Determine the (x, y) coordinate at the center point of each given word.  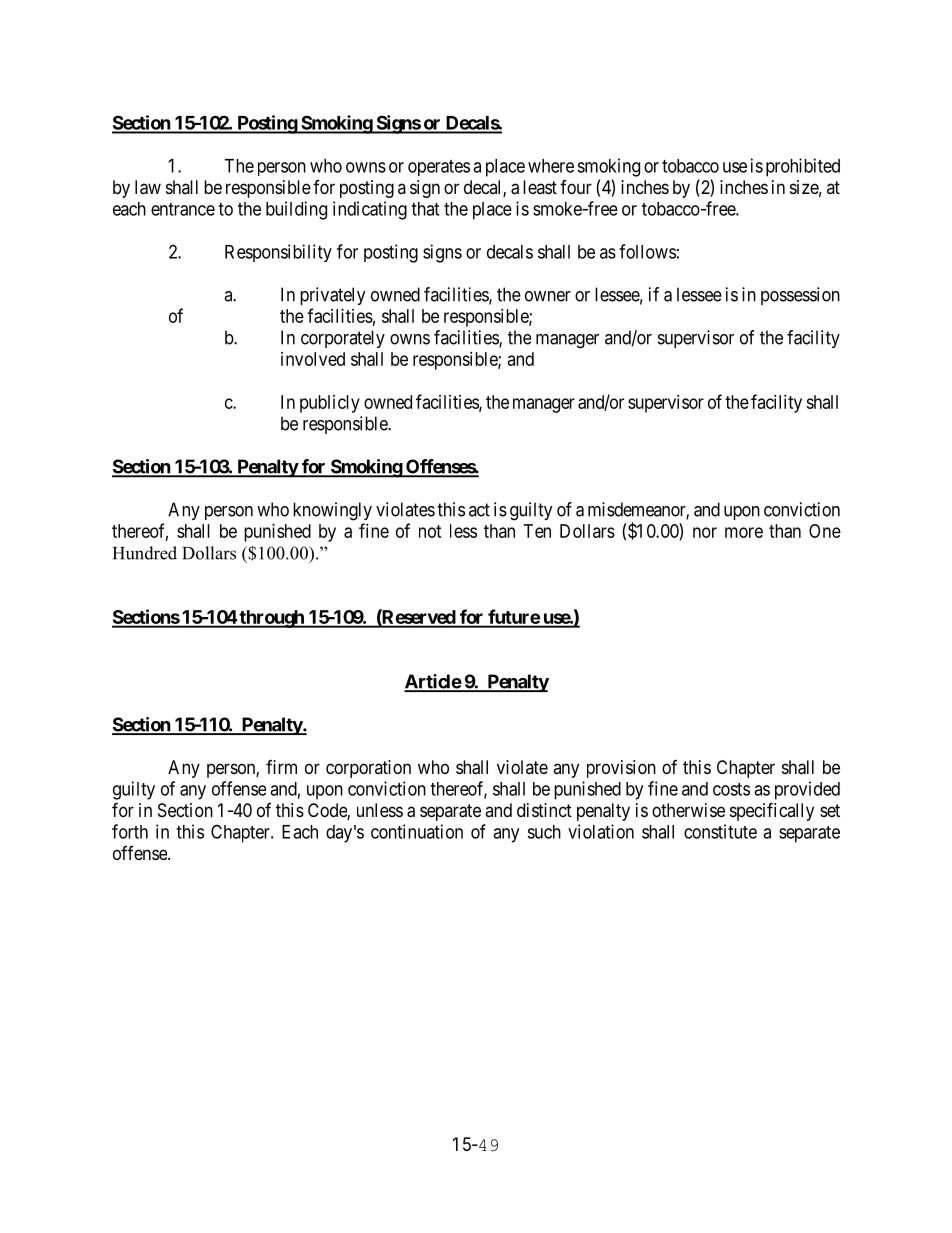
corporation (368, 769)
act (479, 510)
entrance (183, 209)
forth (130, 831)
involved (313, 359)
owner (548, 296)
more (744, 532)
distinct (544, 810)
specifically (772, 811)
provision (621, 769)
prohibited (803, 167)
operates (439, 168)
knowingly (332, 511)
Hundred (145, 553)
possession (800, 296)
